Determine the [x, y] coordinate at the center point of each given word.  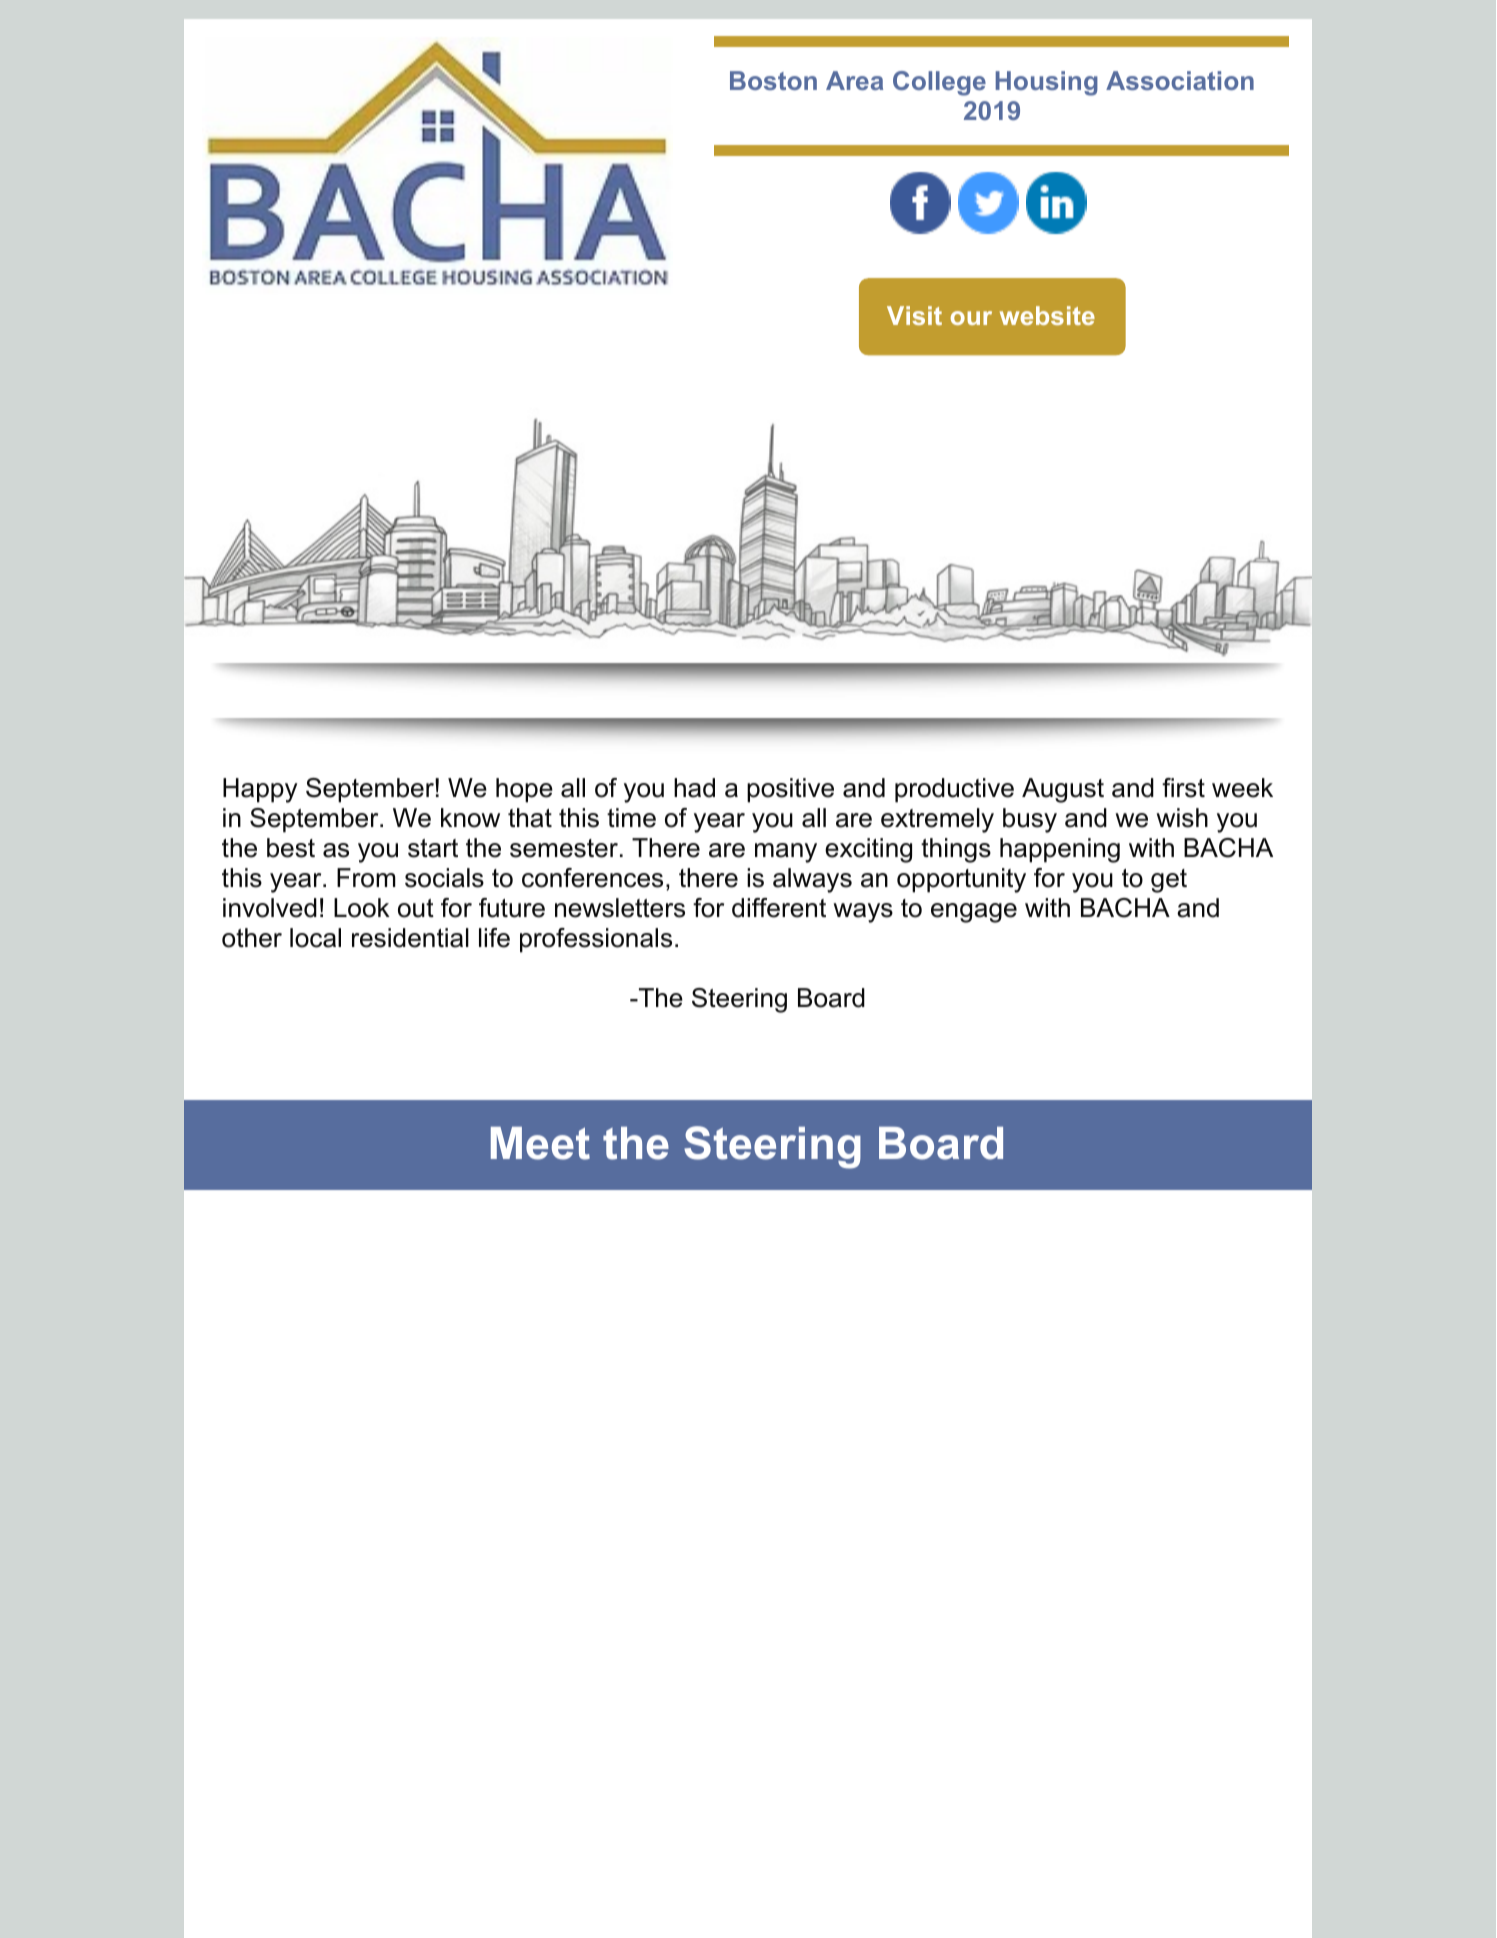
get [1169, 881]
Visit [914, 315]
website [1047, 315]
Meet [540, 1143]
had [694, 788]
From [366, 878]
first [1183, 788]
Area [854, 80]
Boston [773, 80]
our [971, 318]
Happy [260, 790]
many [786, 853]
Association [1180, 80]
